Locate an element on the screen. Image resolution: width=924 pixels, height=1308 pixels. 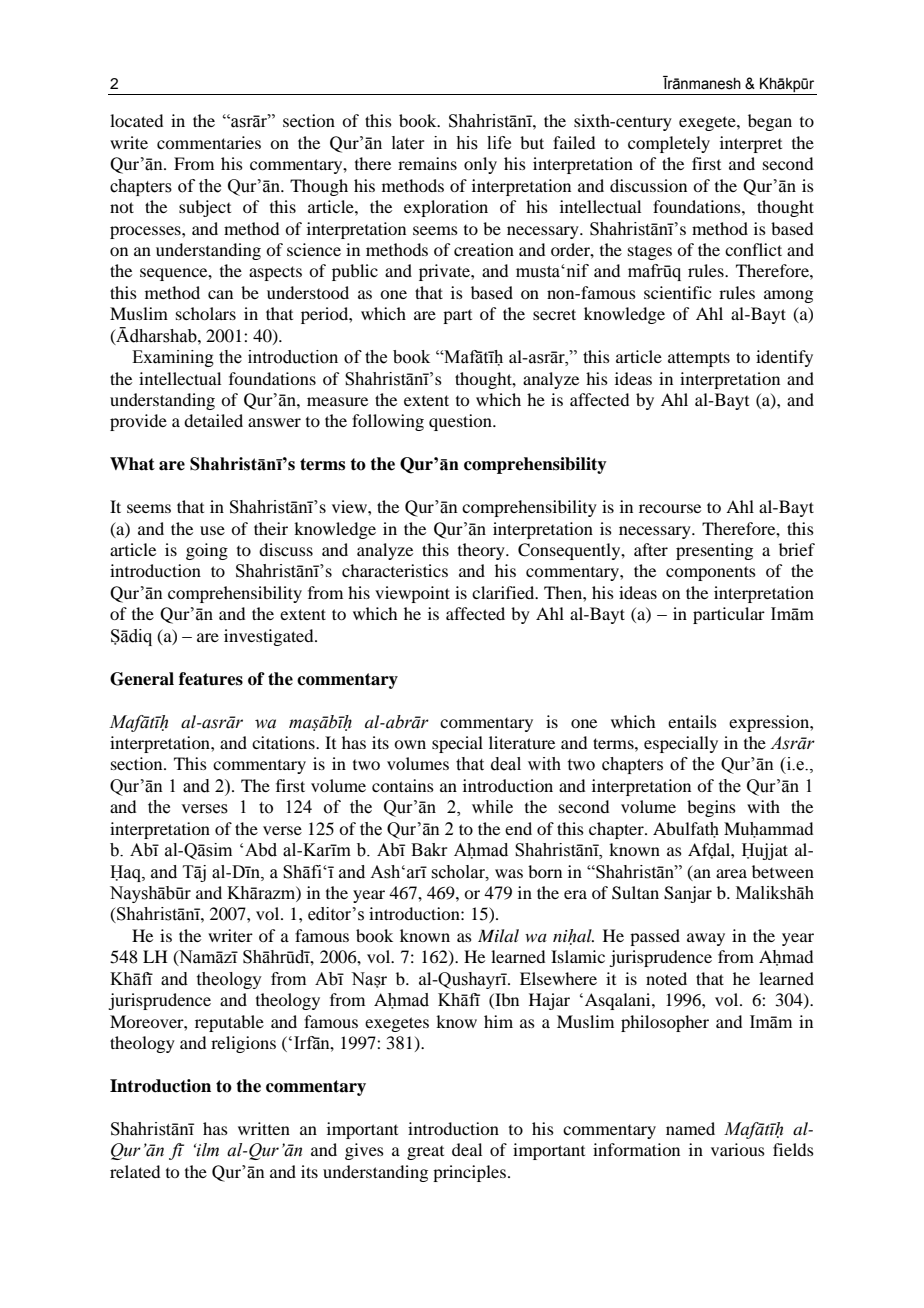
written is located at coordinates (264, 1128).
